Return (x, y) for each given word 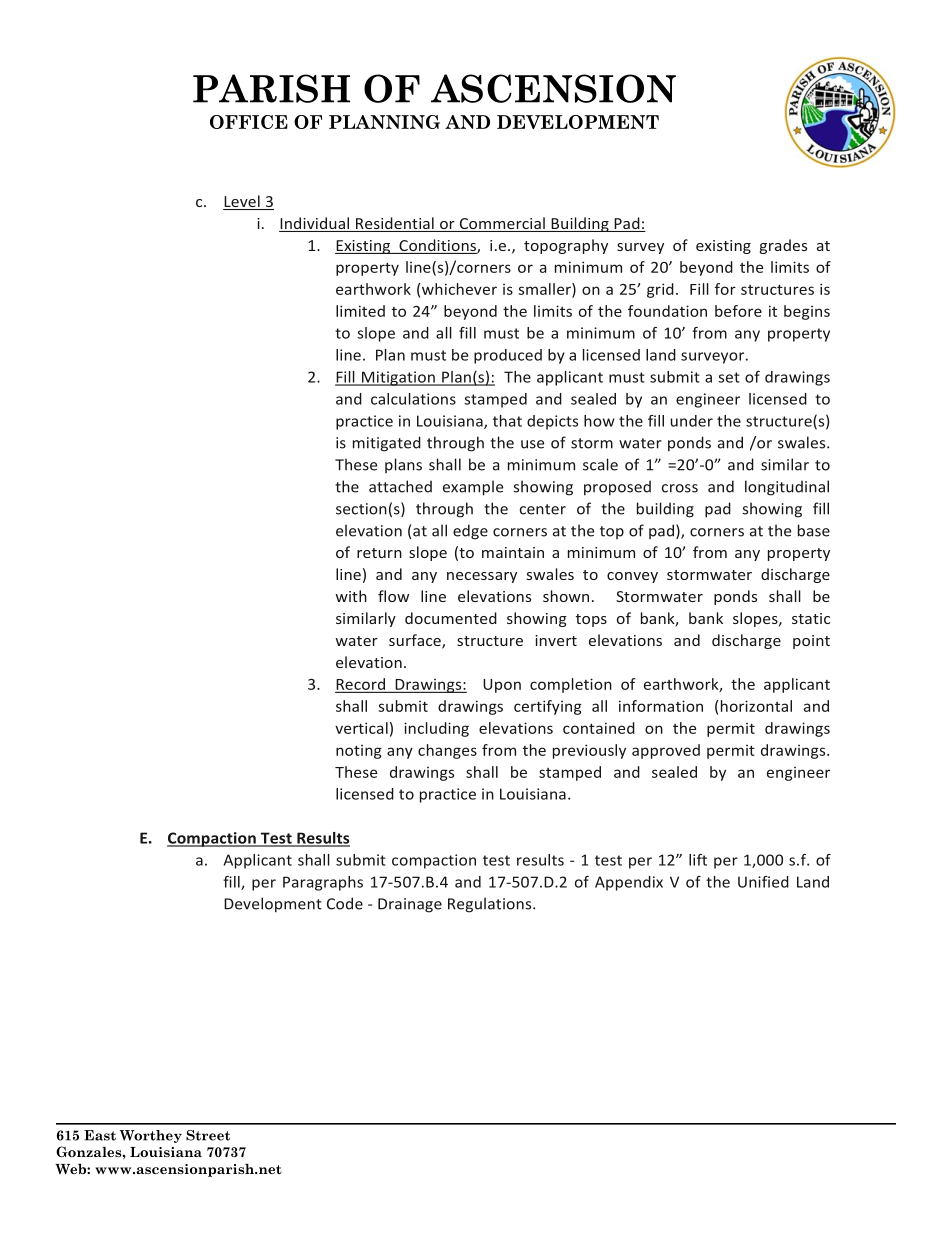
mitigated (387, 444)
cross (680, 488)
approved (666, 751)
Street (208, 1135)
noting (359, 752)
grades (783, 246)
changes (447, 751)
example (473, 488)
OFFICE (249, 122)
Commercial (502, 224)
